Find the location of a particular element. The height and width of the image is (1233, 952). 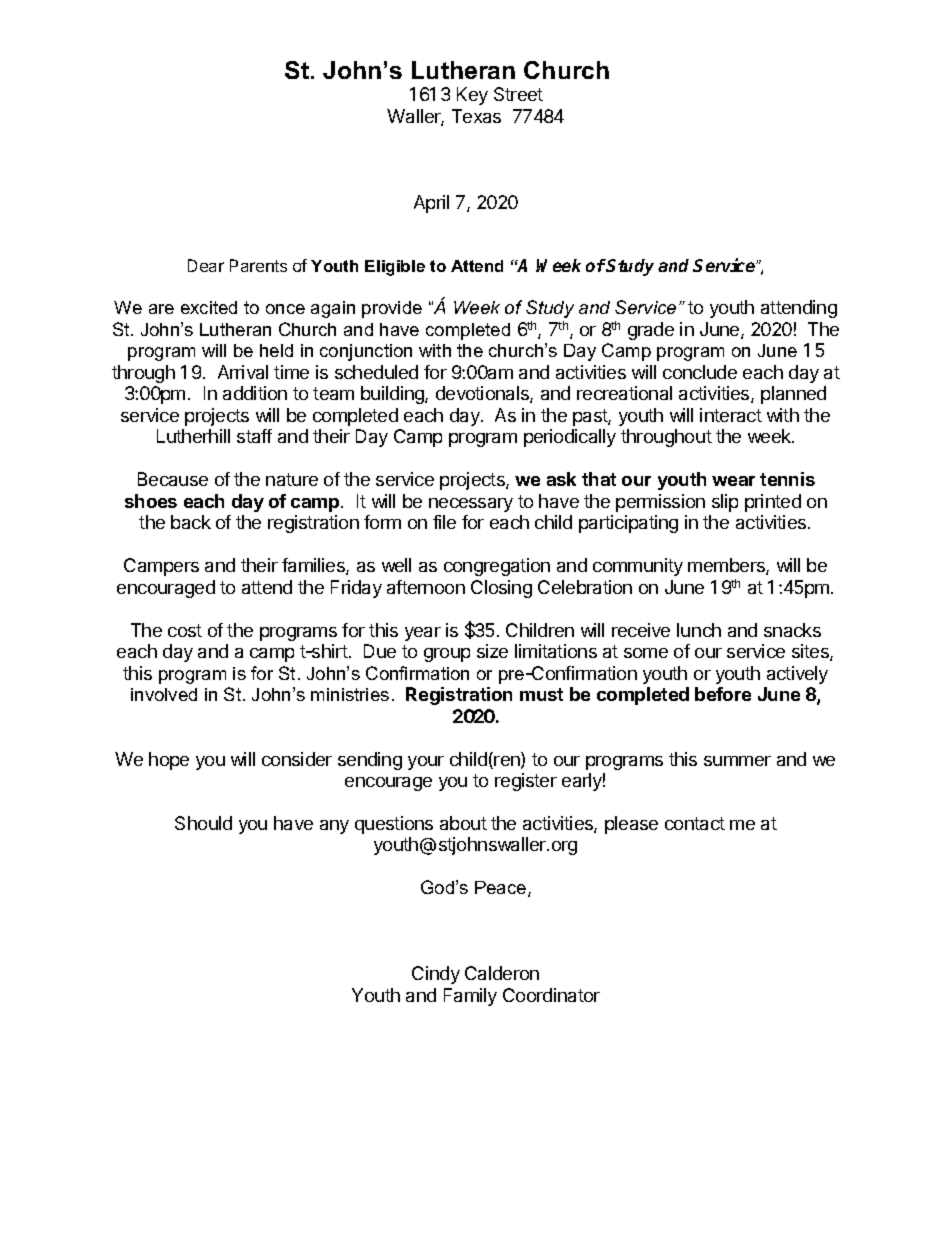

before is located at coordinates (723, 694).
